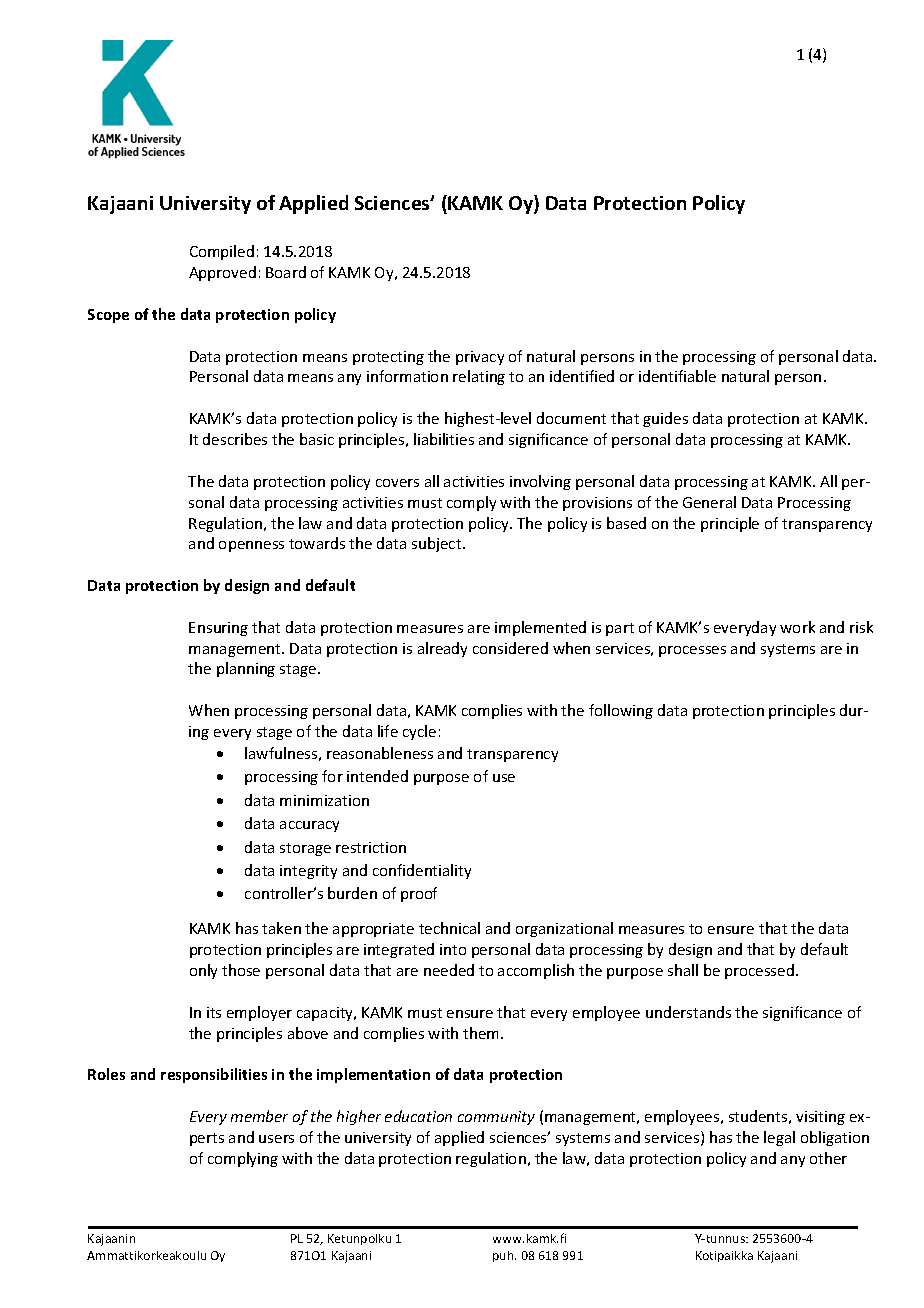 The height and width of the screenshot is (1308, 924). What do you see at coordinates (828, 1158) in the screenshot?
I see `other` at bounding box center [828, 1158].
